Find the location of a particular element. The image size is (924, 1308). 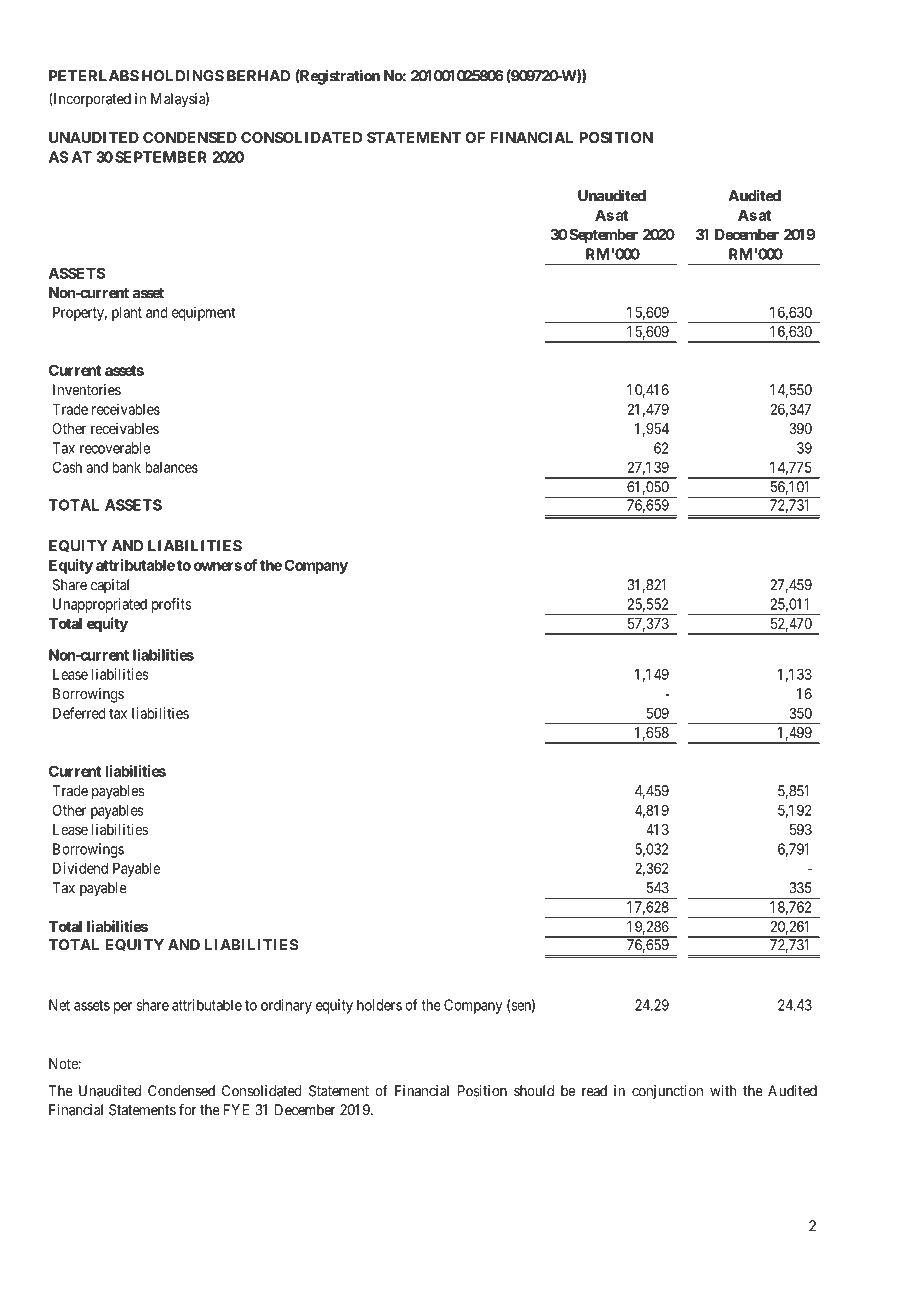

capital is located at coordinates (110, 586).
